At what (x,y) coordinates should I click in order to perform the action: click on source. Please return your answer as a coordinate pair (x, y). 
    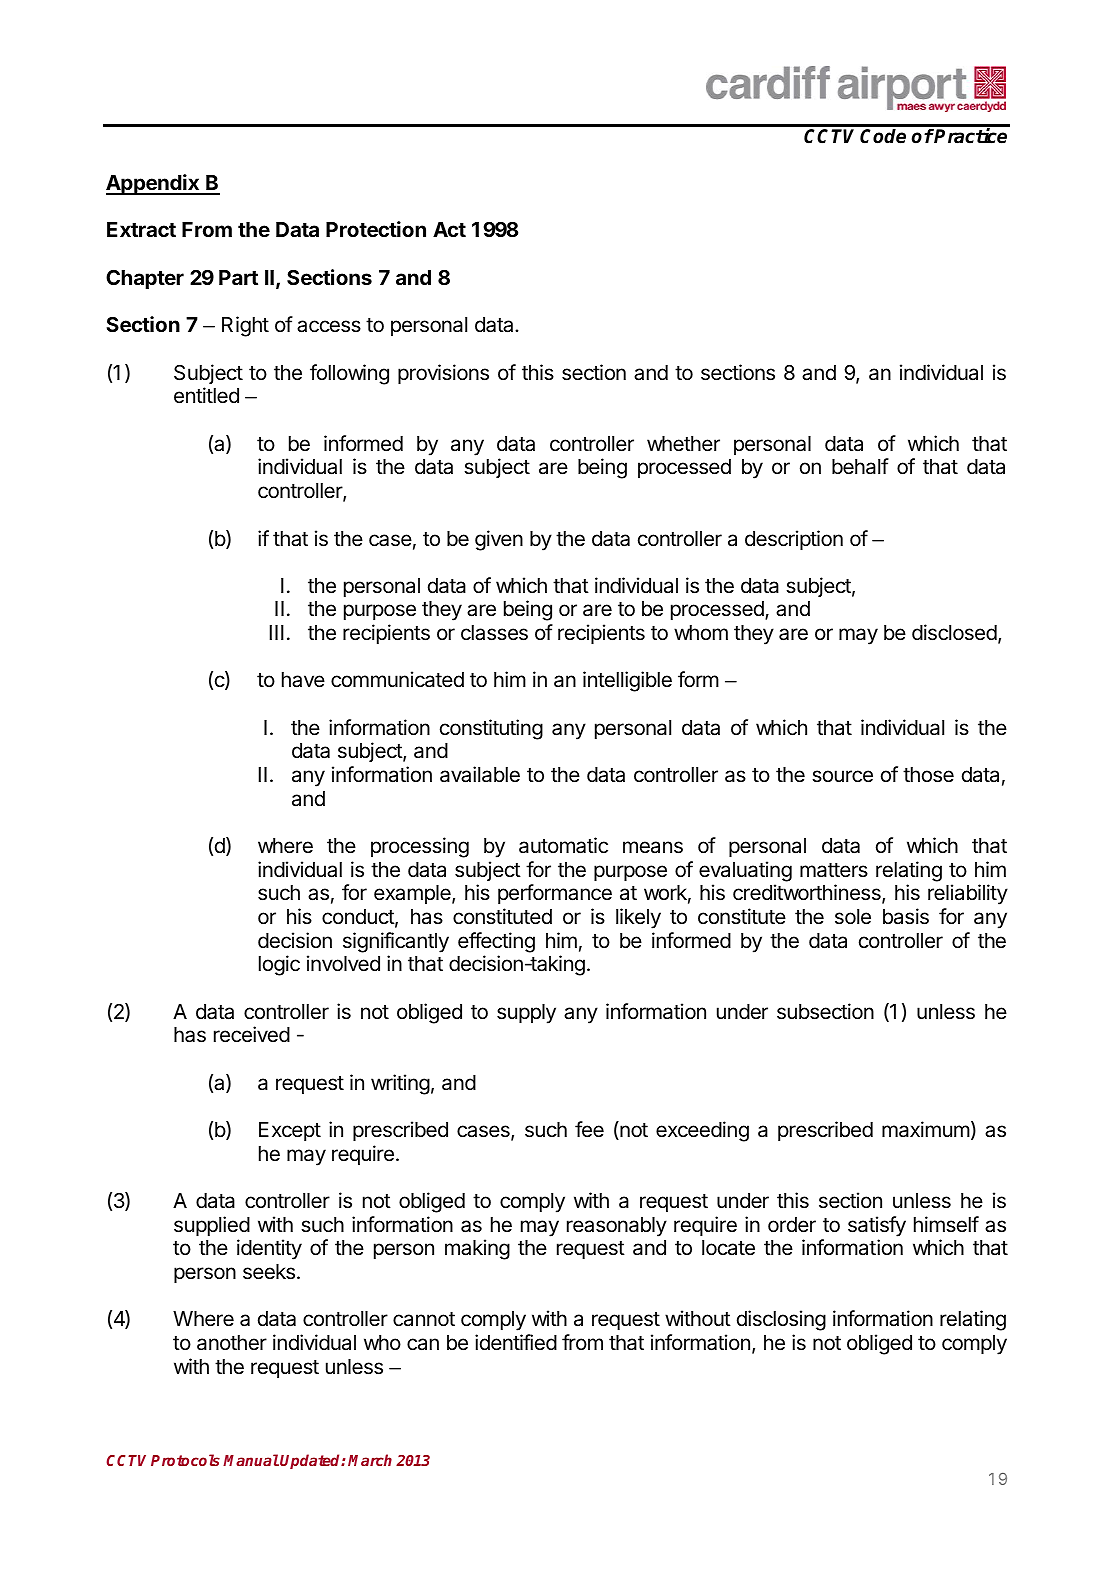
    Looking at the image, I should click on (842, 776).
